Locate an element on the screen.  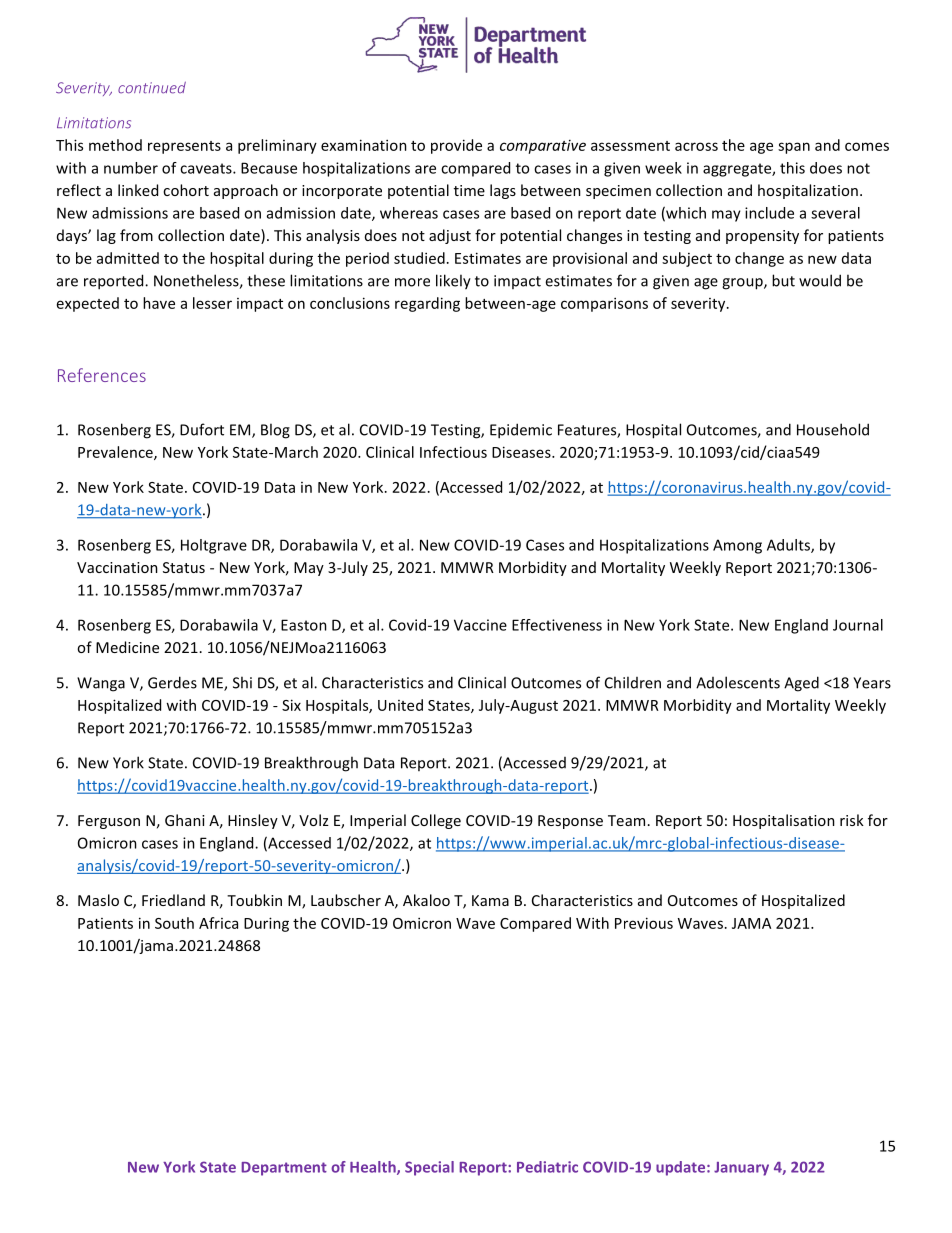
provide is located at coordinates (456, 146).
